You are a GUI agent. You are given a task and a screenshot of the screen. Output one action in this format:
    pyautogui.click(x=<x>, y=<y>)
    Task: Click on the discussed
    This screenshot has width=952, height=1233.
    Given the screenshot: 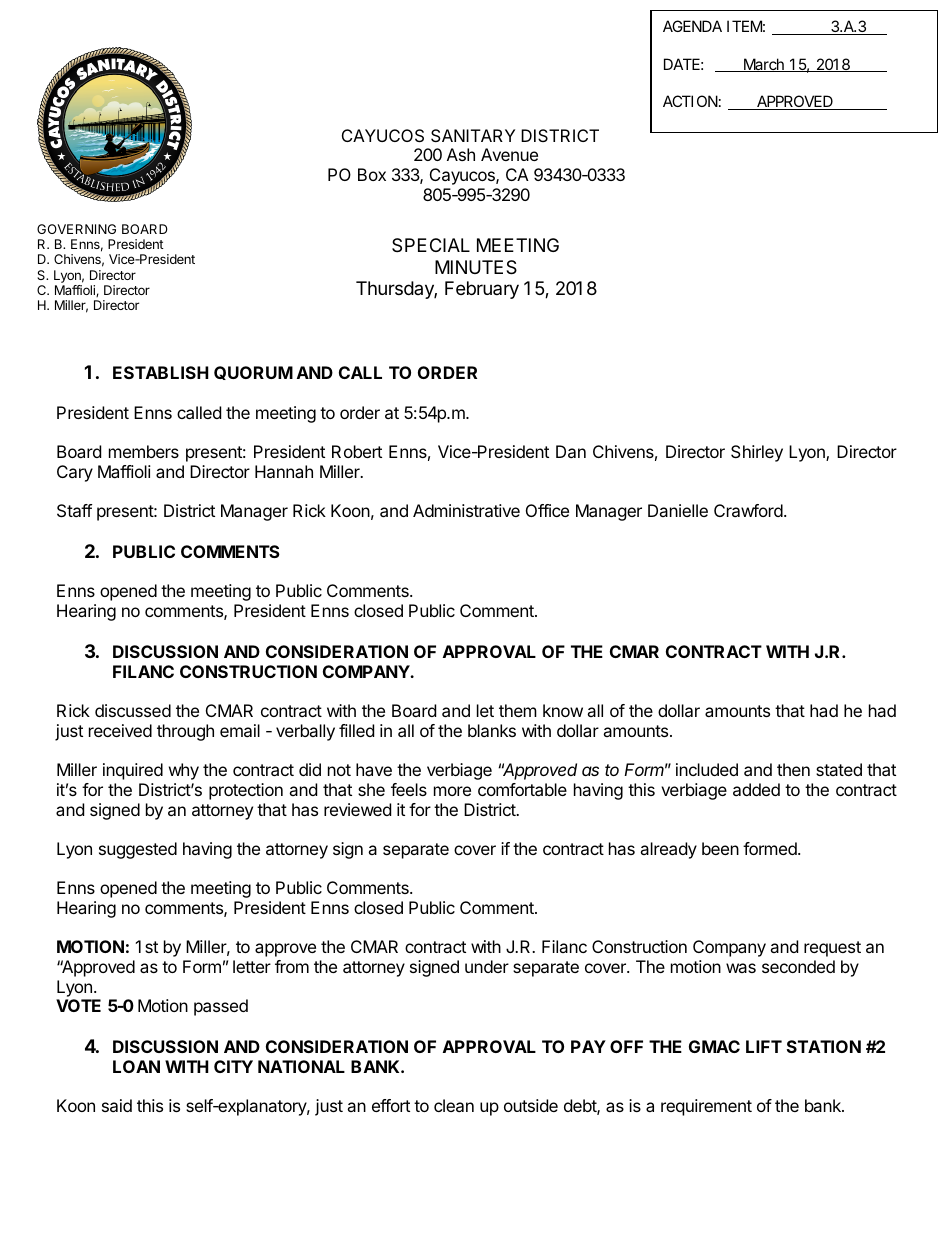 What is the action you would take?
    pyautogui.click(x=133, y=710)
